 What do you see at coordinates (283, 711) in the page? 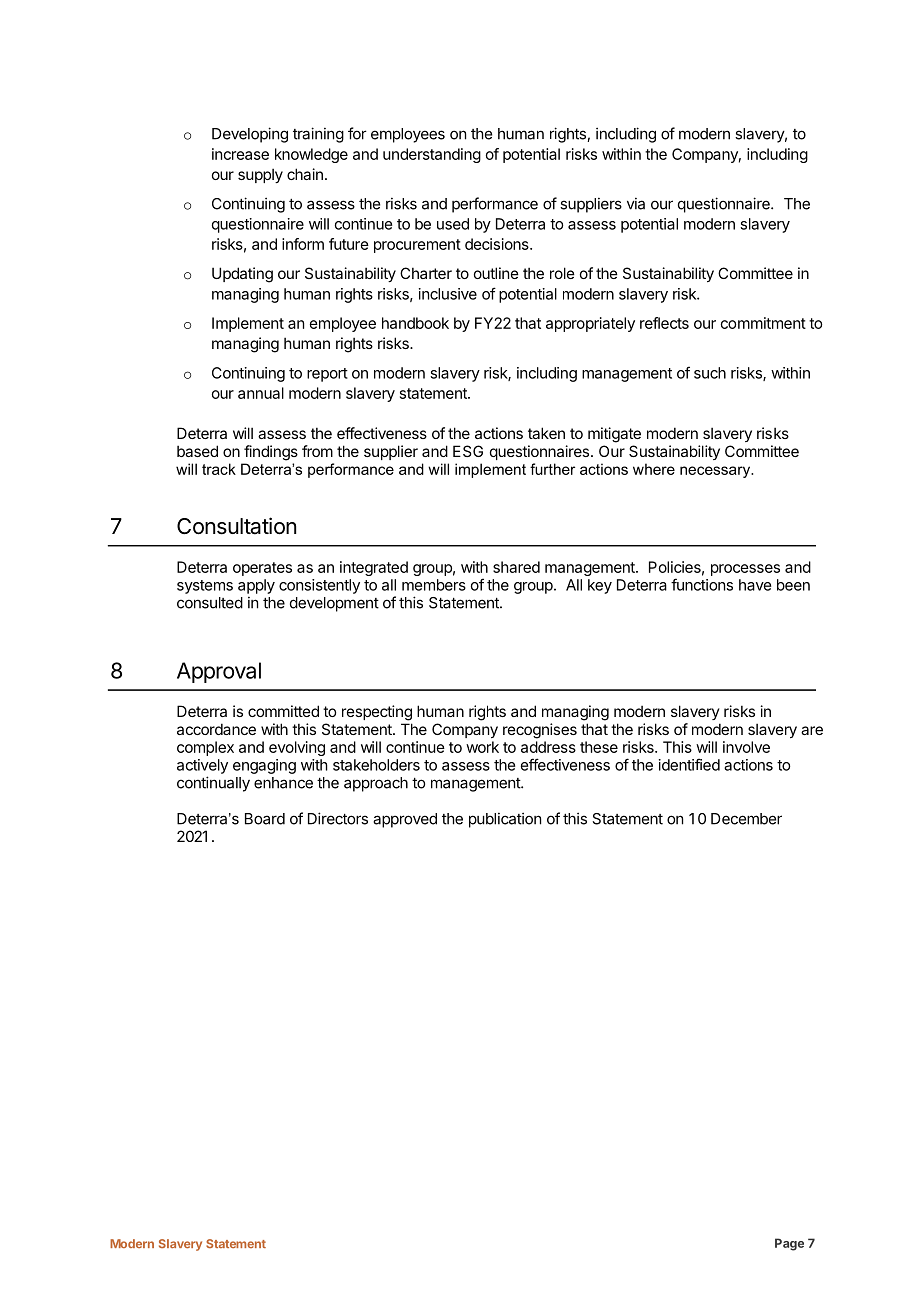
I see `committed` at bounding box center [283, 711].
